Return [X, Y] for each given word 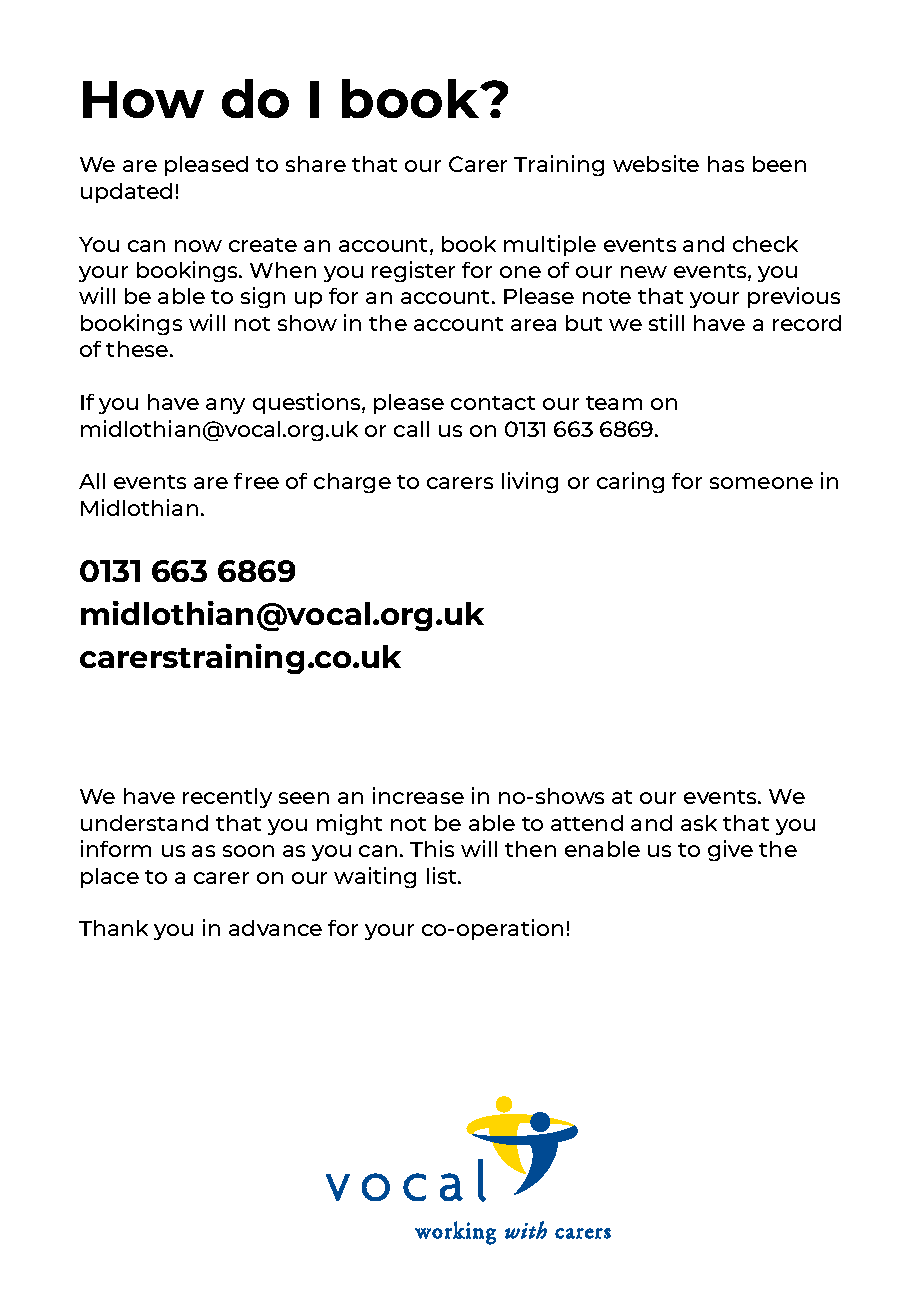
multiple [550, 245]
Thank [113, 928]
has [726, 164]
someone [761, 483]
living [530, 482]
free [256, 481]
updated [126, 193]
